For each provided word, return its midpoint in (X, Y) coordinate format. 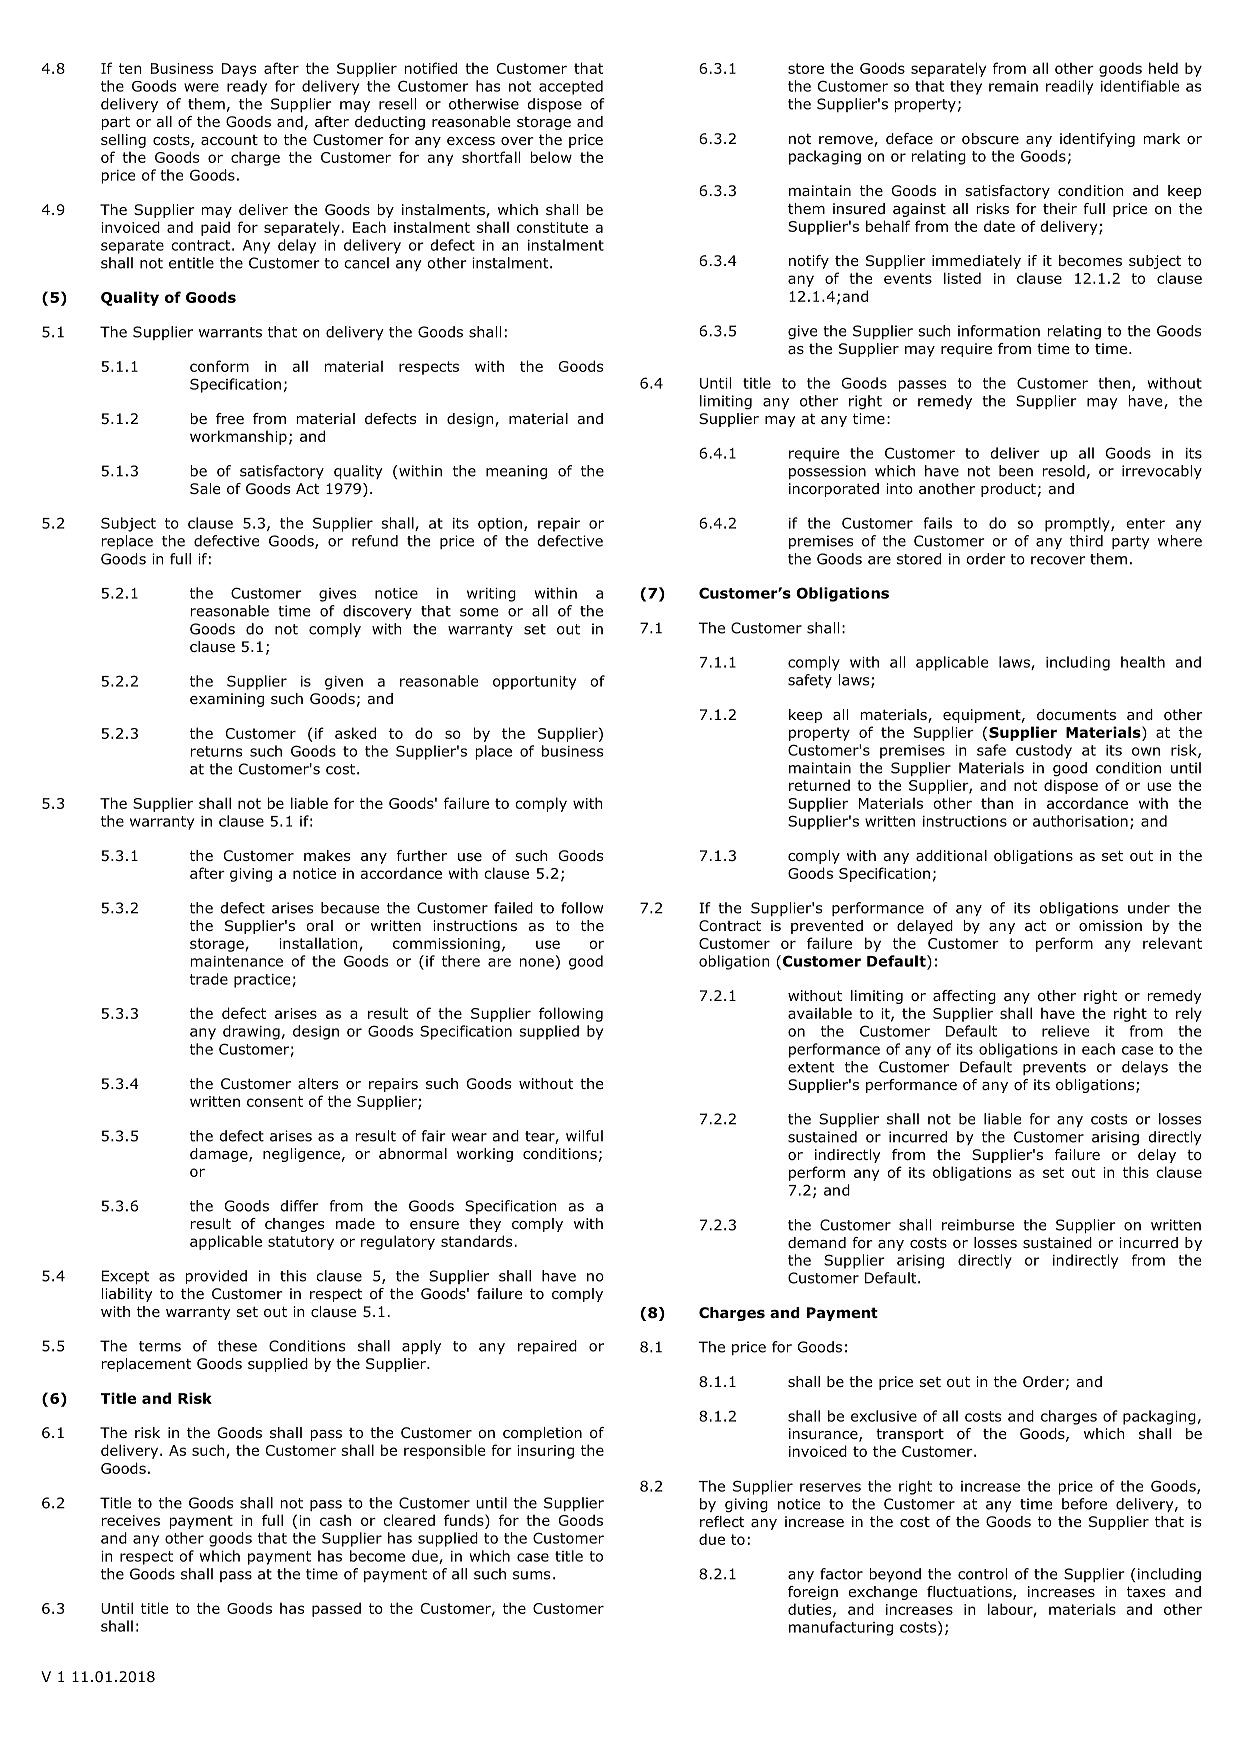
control (982, 1574)
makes (327, 855)
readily (1069, 87)
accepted (571, 87)
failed (513, 908)
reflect (722, 1521)
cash (335, 1520)
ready (247, 87)
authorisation (1080, 821)
